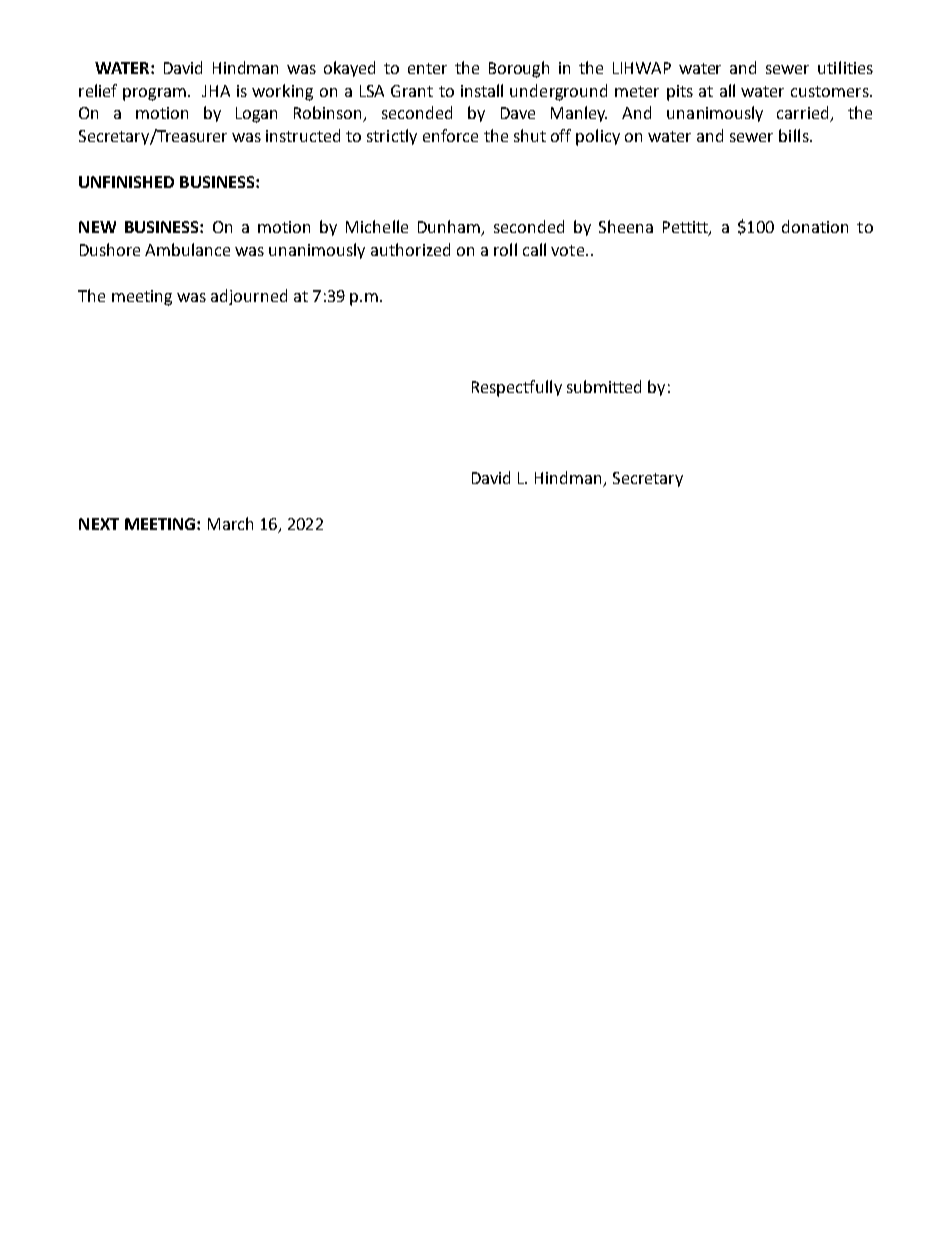  I want to click on call, so click(534, 249).
